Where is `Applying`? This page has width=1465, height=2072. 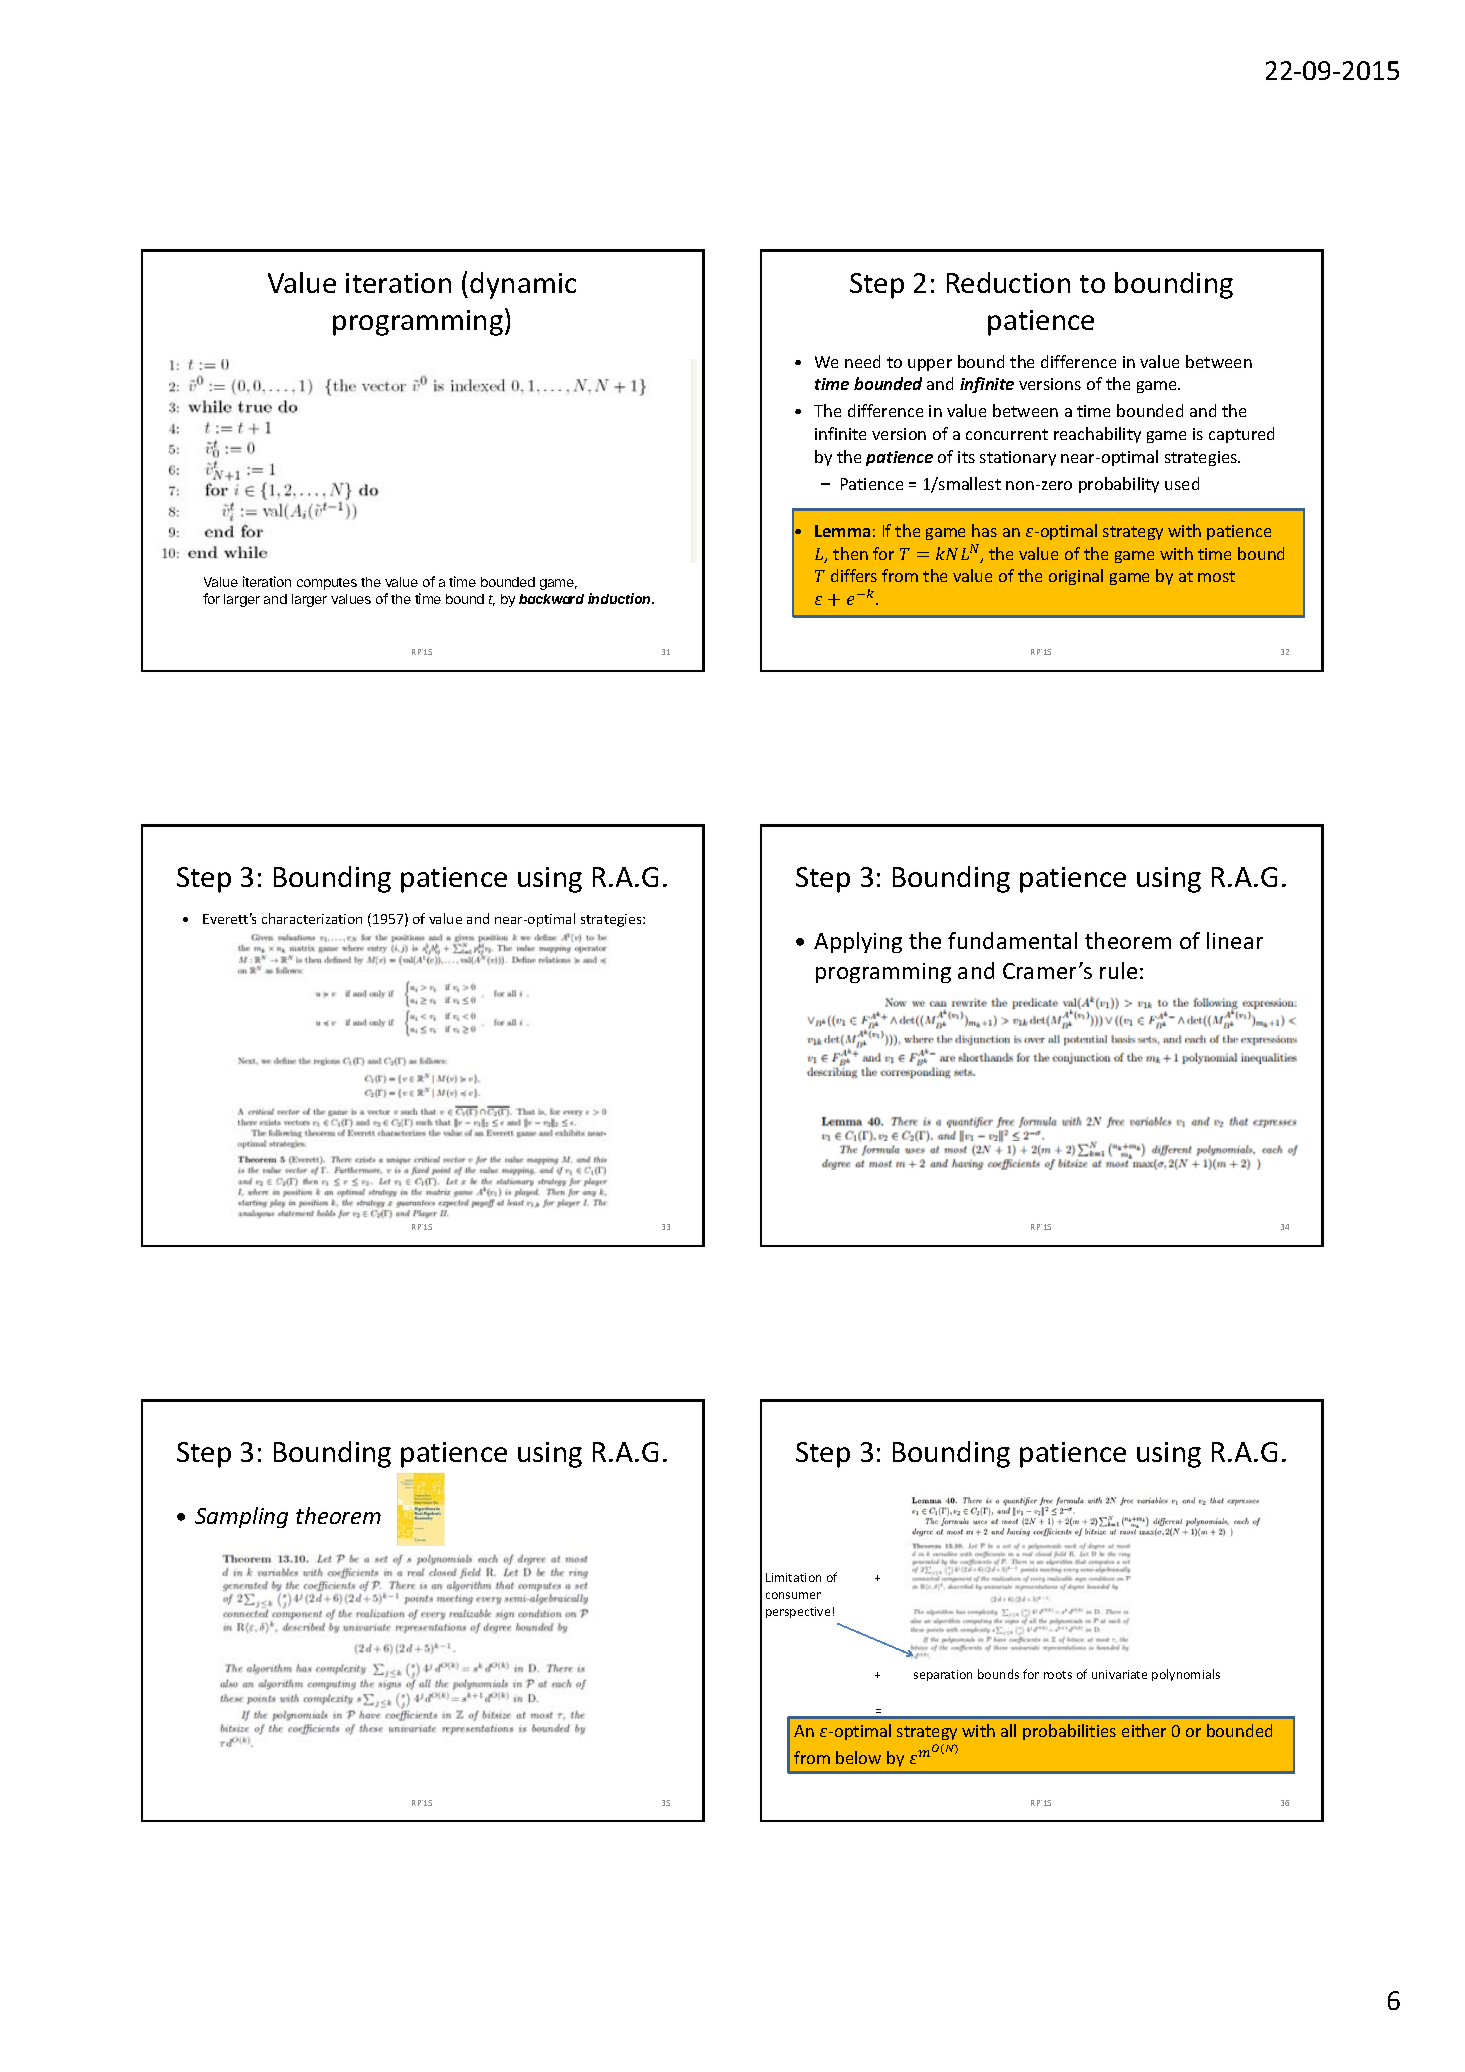 Applying is located at coordinates (858, 942).
